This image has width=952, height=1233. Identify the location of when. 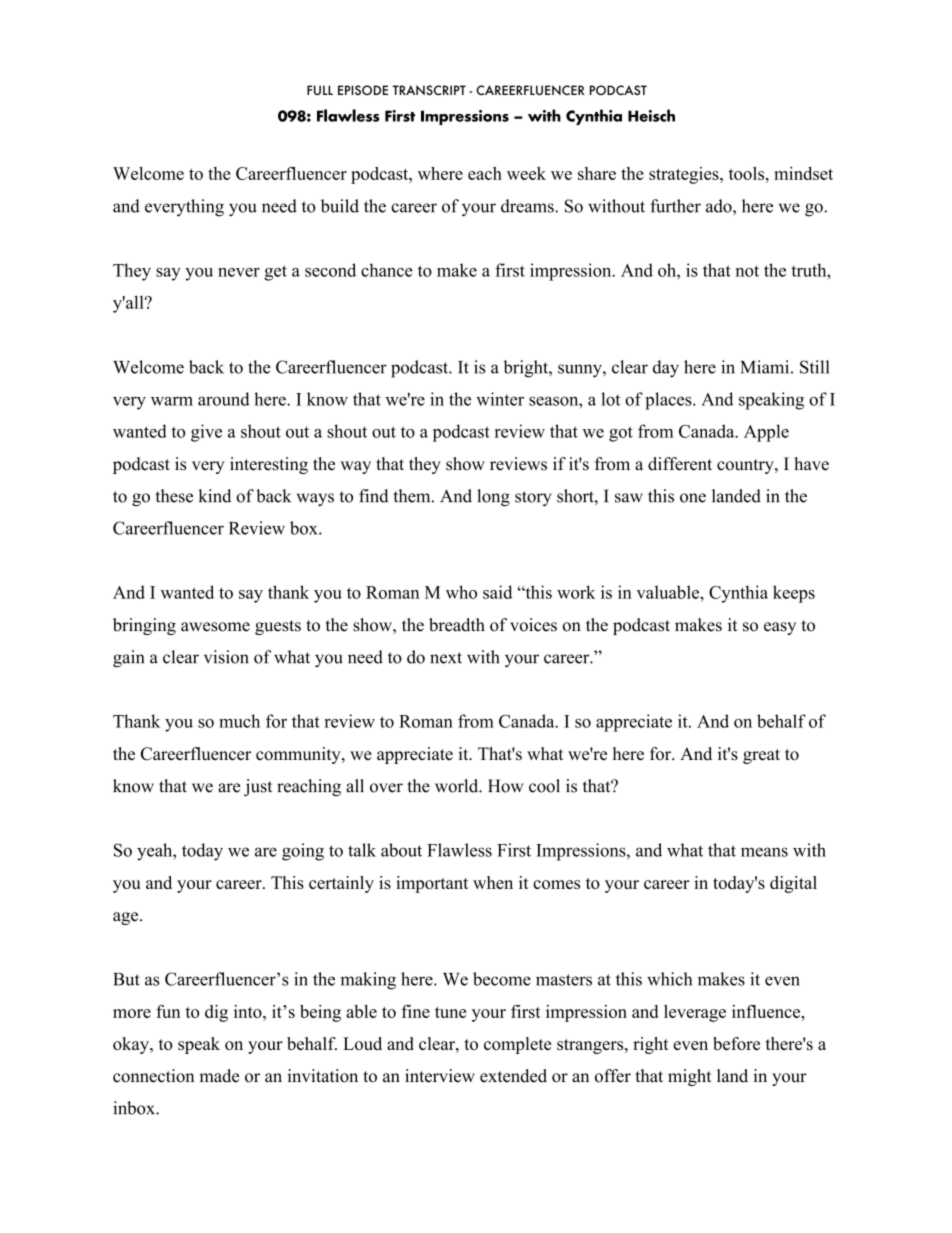
(493, 882).
